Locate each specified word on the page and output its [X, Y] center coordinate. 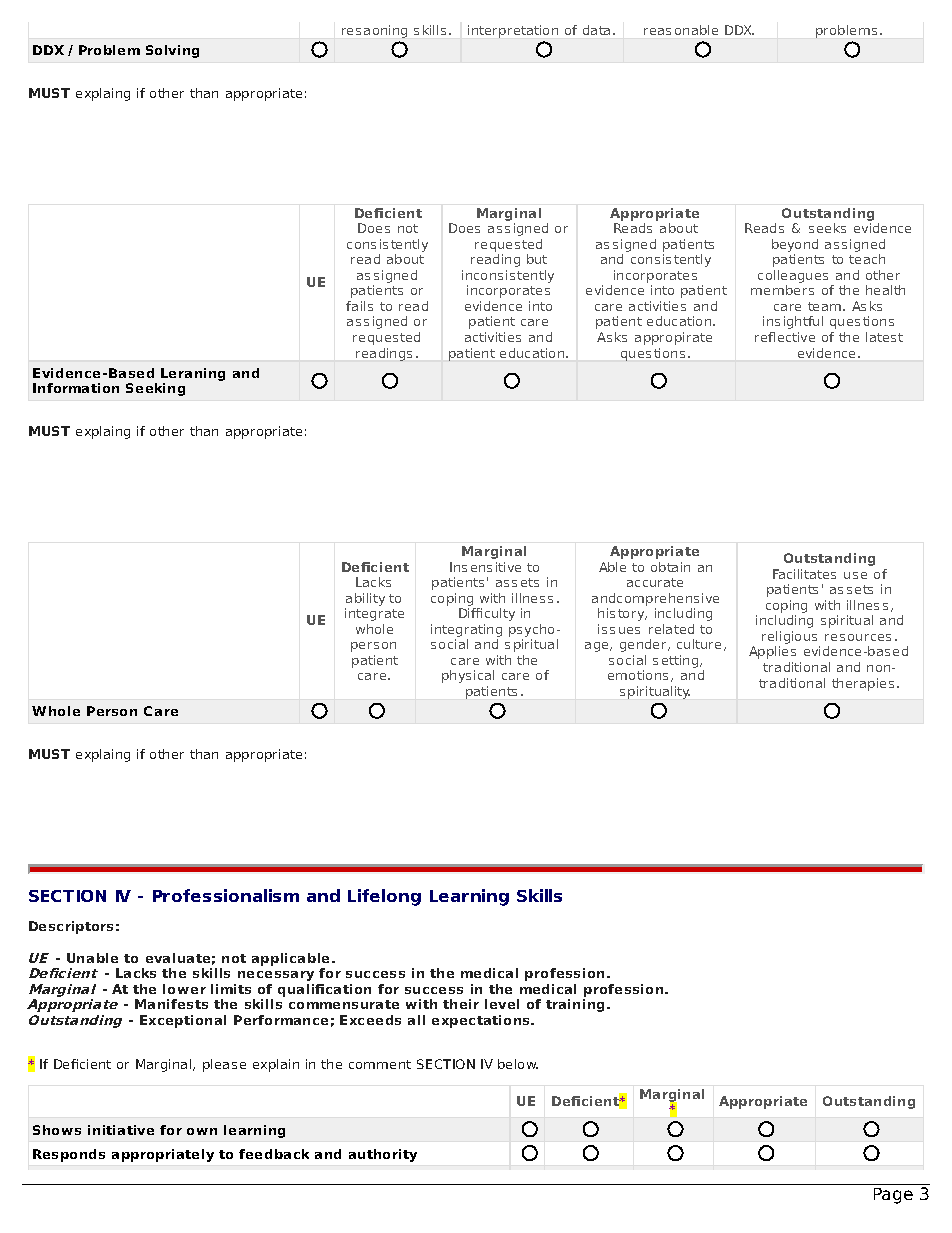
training [575, 1005]
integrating [466, 630]
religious [791, 639]
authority [383, 1155]
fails [359, 306]
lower [184, 989]
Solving [172, 51]
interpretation [513, 31]
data [596, 30]
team [826, 306]
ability [365, 599]
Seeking [155, 389]
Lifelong [384, 897]
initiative [121, 1130]
